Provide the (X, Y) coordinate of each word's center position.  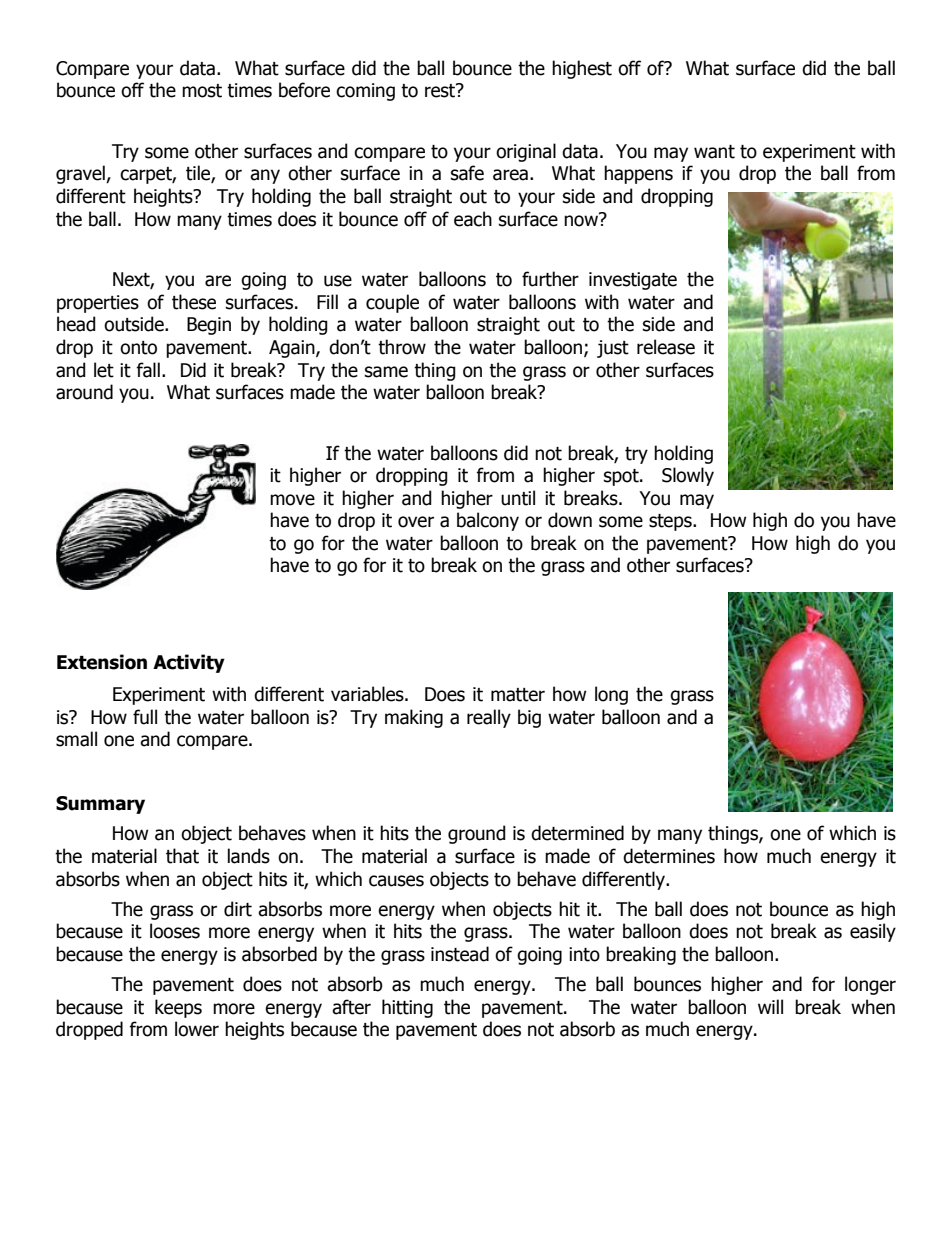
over (416, 522)
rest (441, 90)
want (714, 152)
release (666, 347)
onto (138, 348)
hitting (407, 1008)
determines (669, 856)
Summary (100, 805)
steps (671, 522)
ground (477, 834)
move (292, 500)
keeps (178, 1008)
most (202, 91)
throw (402, 347)
